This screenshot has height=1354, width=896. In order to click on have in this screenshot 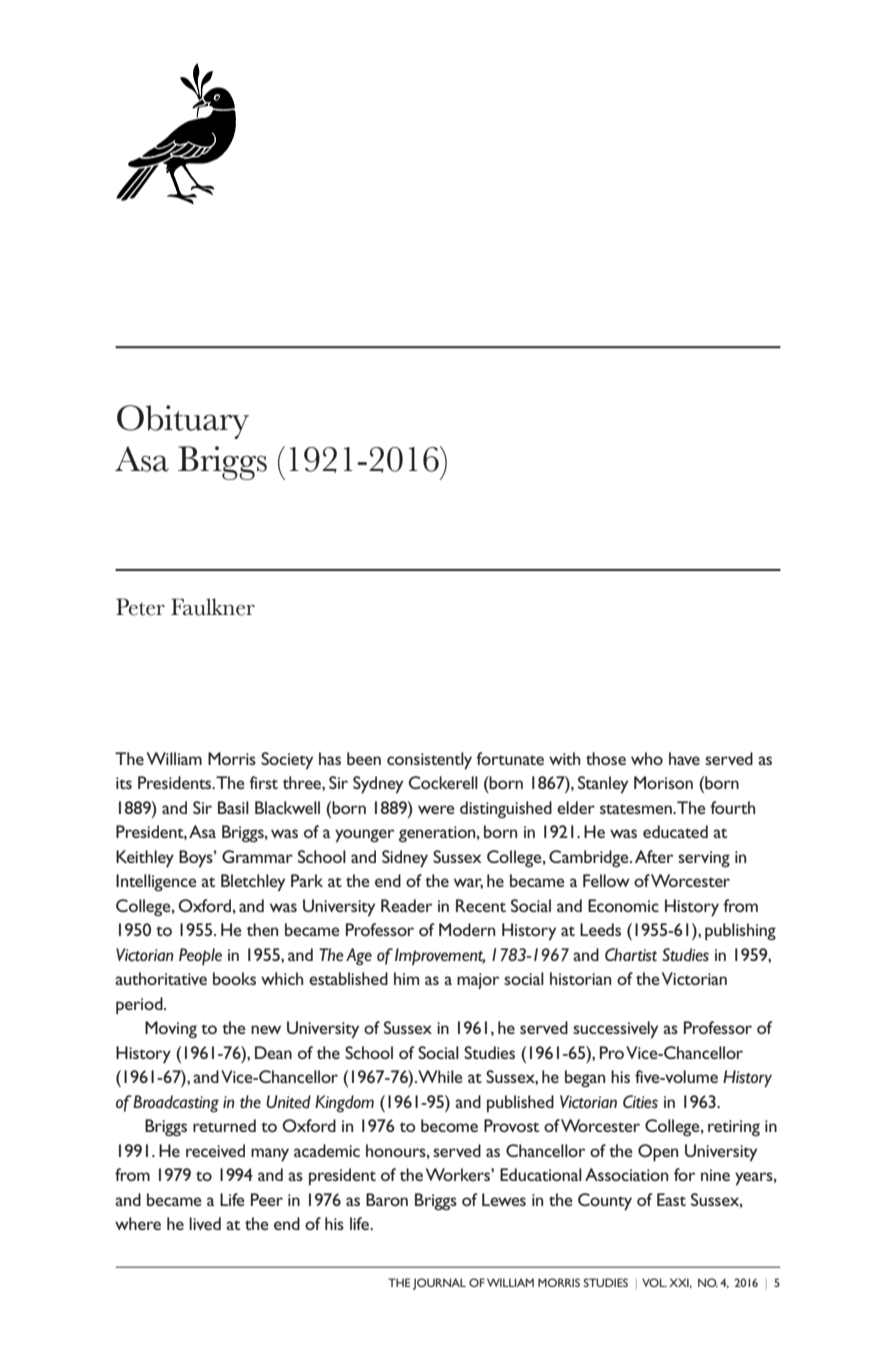, I will do `click(684, 758)`.
